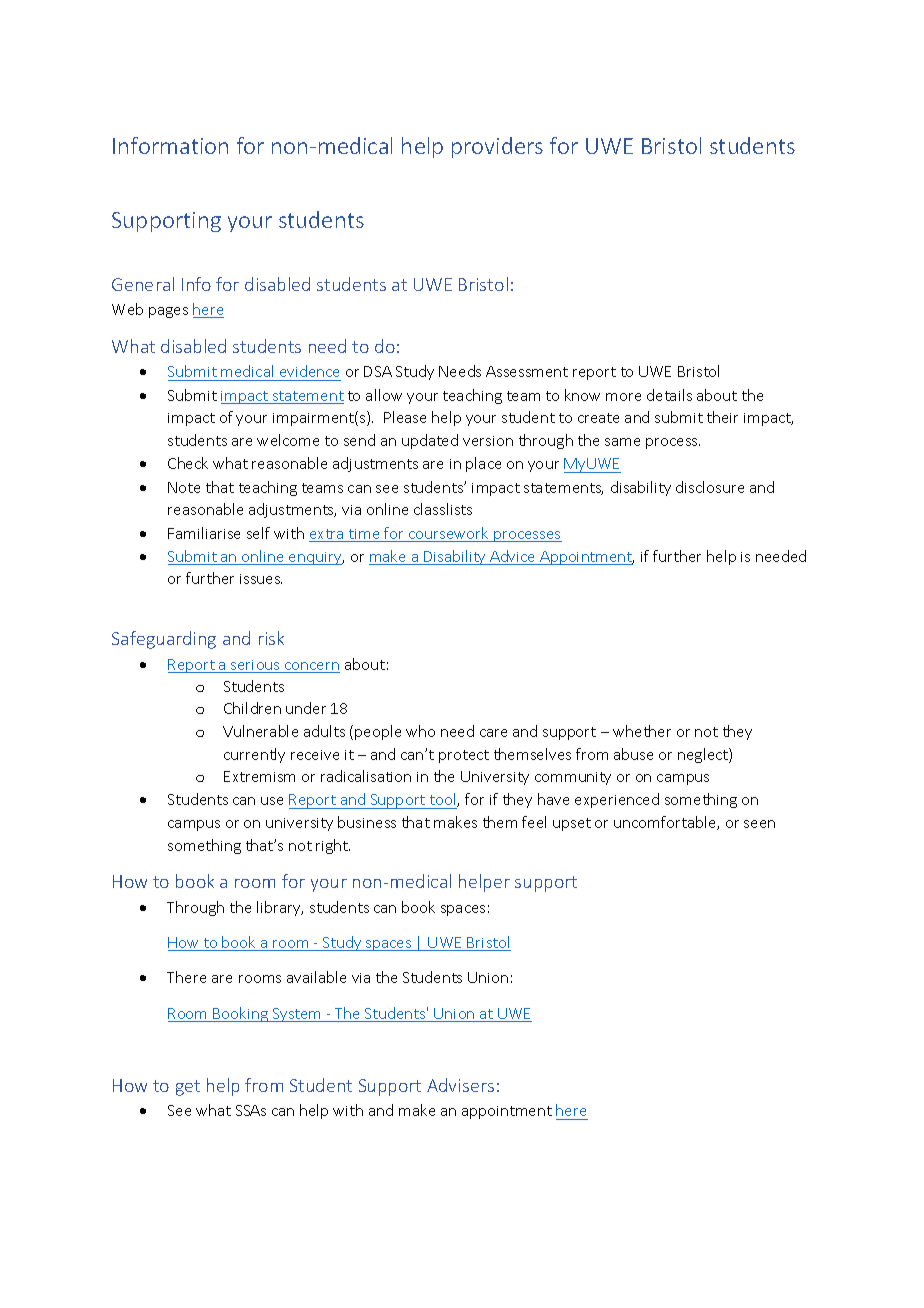 This screenshot has width=924, height=1308. Describe the element at coordinates (143, 284) in the screenshot. I see `General` at that location.
